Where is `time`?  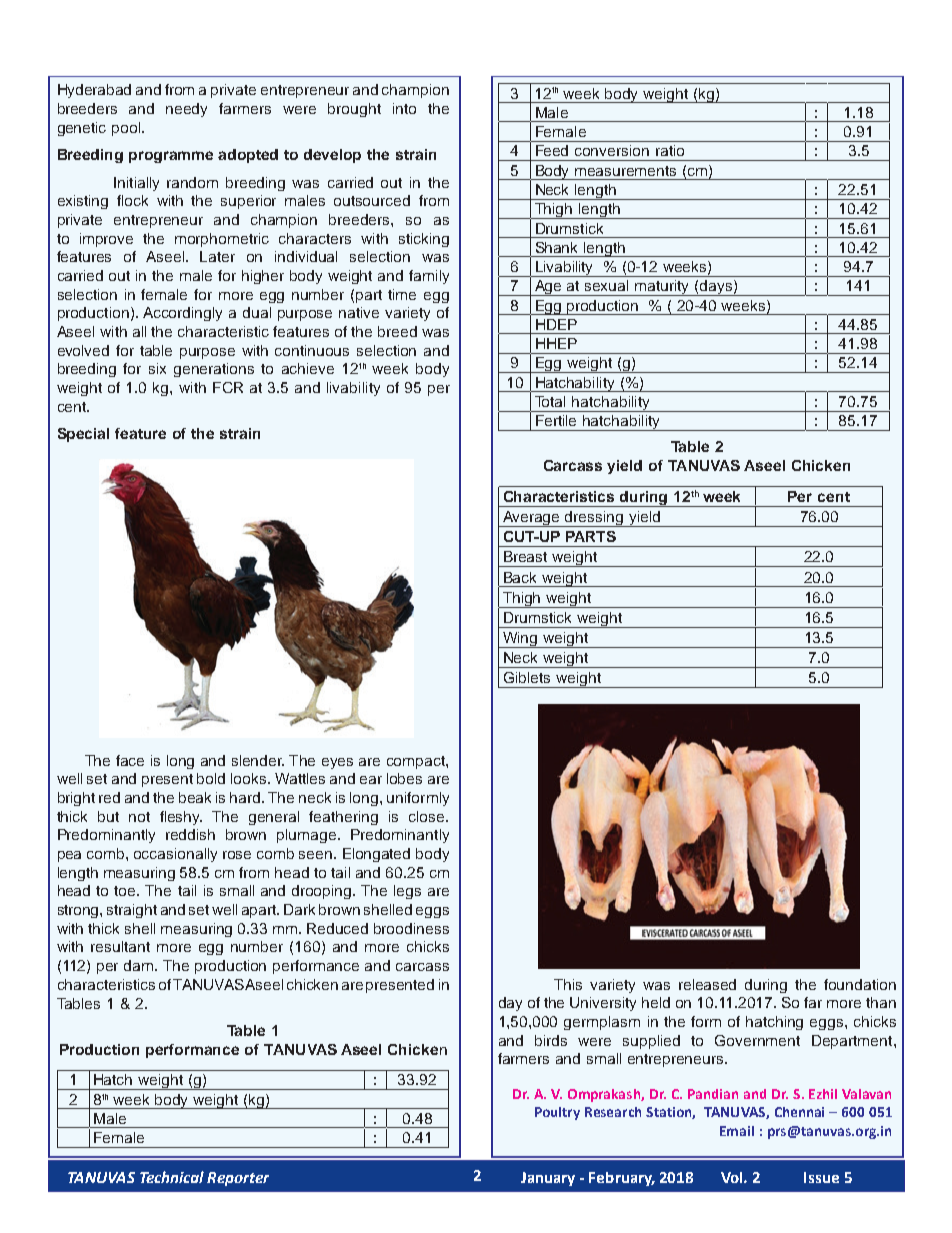 time is located at coordinates (402, 294).
